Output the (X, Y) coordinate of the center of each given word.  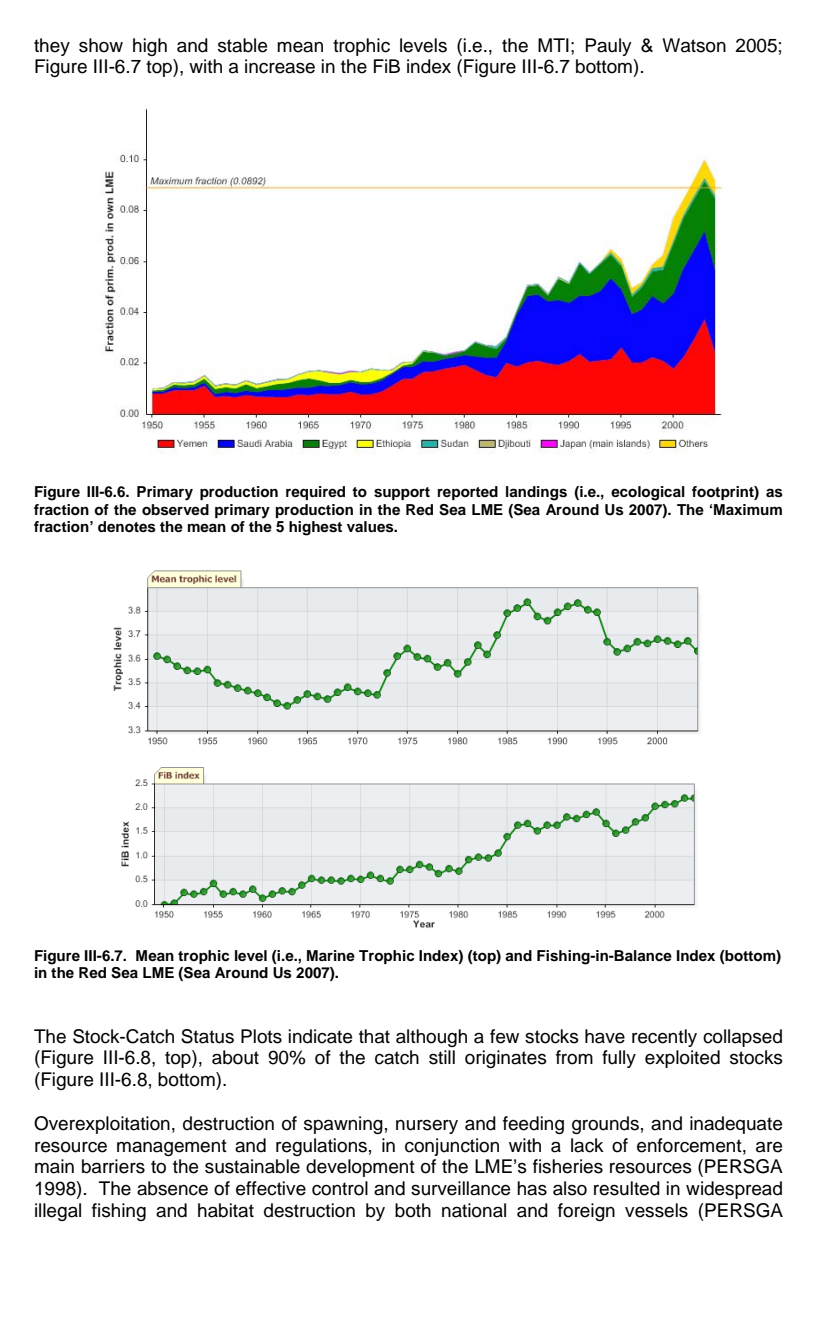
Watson (694, 45)
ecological (648, 493)
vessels (656, 1210)
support (402, 493)
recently (664, 1038)
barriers (113, 1166)
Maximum (748, 509)
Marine (331, 955)
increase (280, 66)
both (413, 1210)
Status (207, 1036)
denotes (127, 527)
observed (175, 510)
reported (468, 493)
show (101, 45)
